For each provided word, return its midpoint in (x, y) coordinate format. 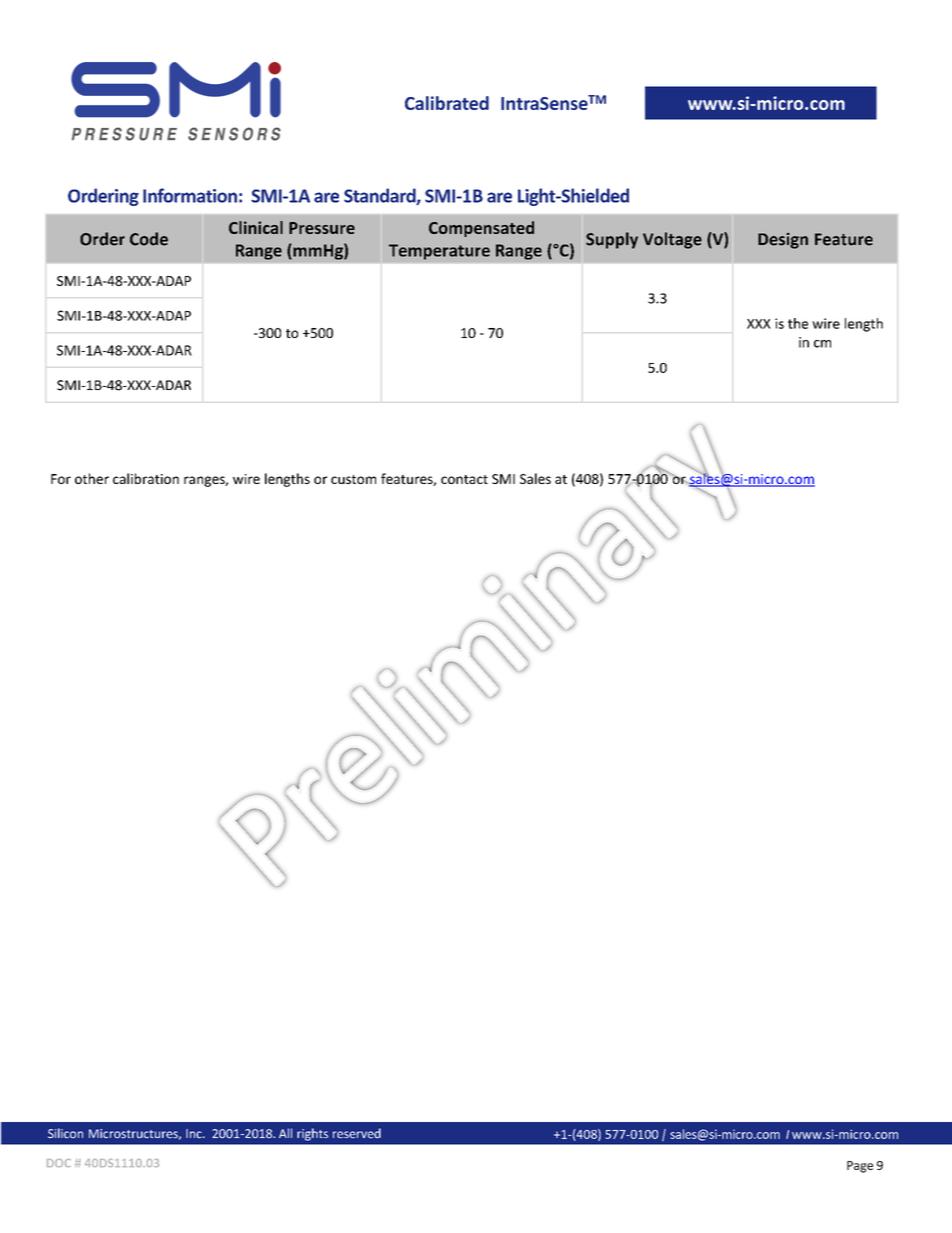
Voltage (672, 240)
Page (860, 1167)
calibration (146, 478)
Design (783, 241)
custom (353, 479)
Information (190, 195)
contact (464, 479)
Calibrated (447, 103)
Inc (195, 1134)
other (92, 478)
